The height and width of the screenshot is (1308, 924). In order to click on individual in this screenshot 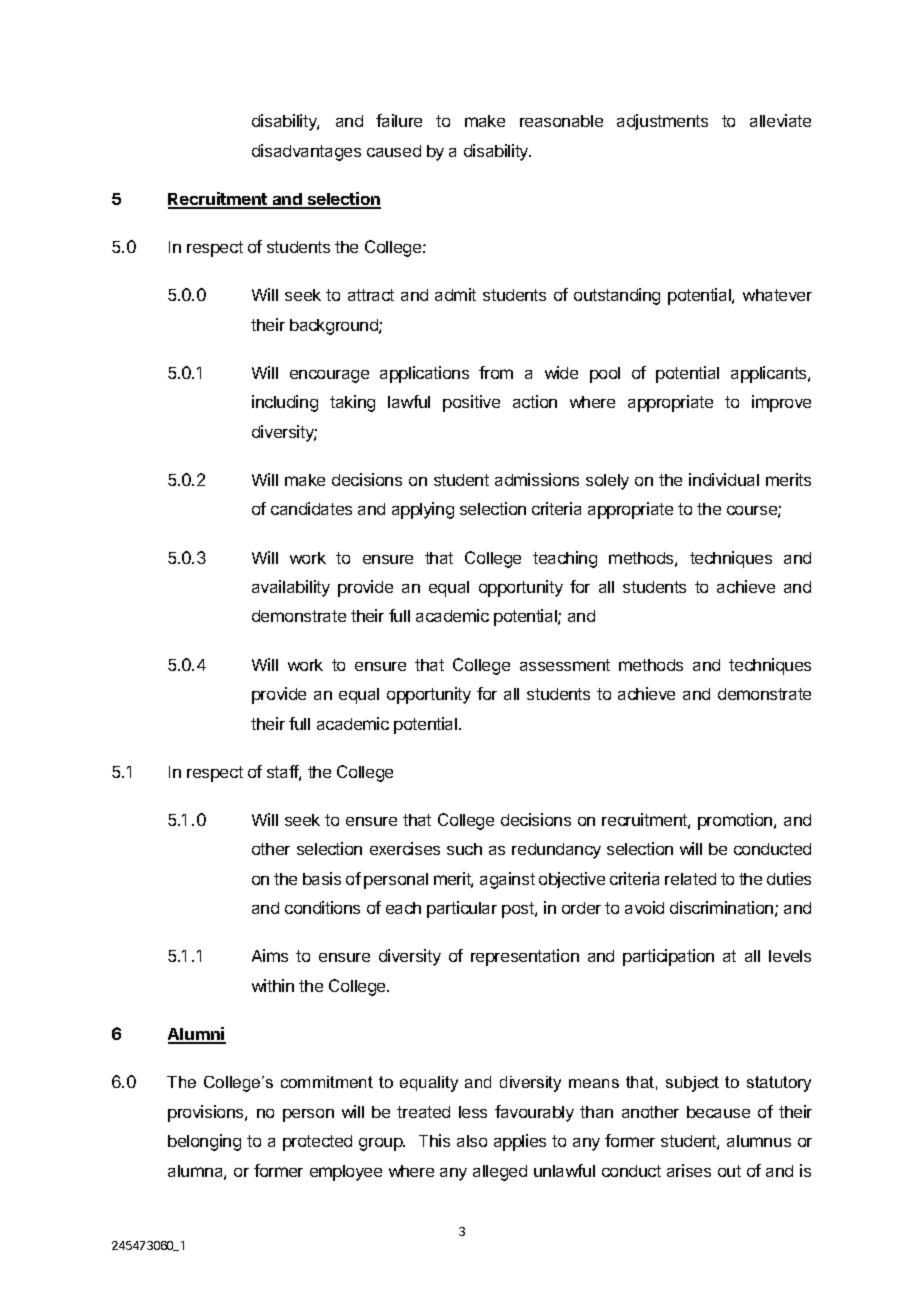, I will do `click(724, 479)`.
